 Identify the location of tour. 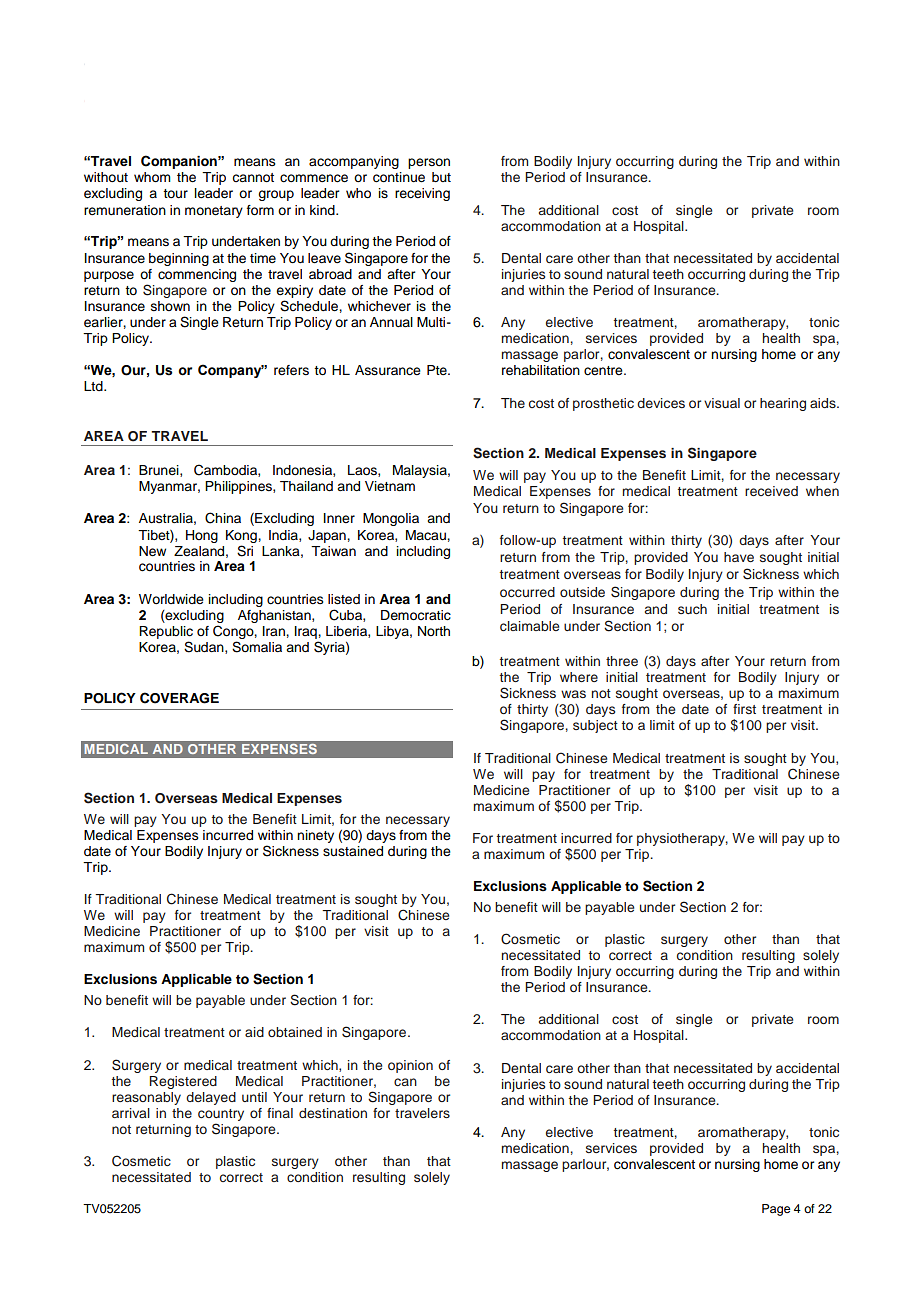
(175, 193).
